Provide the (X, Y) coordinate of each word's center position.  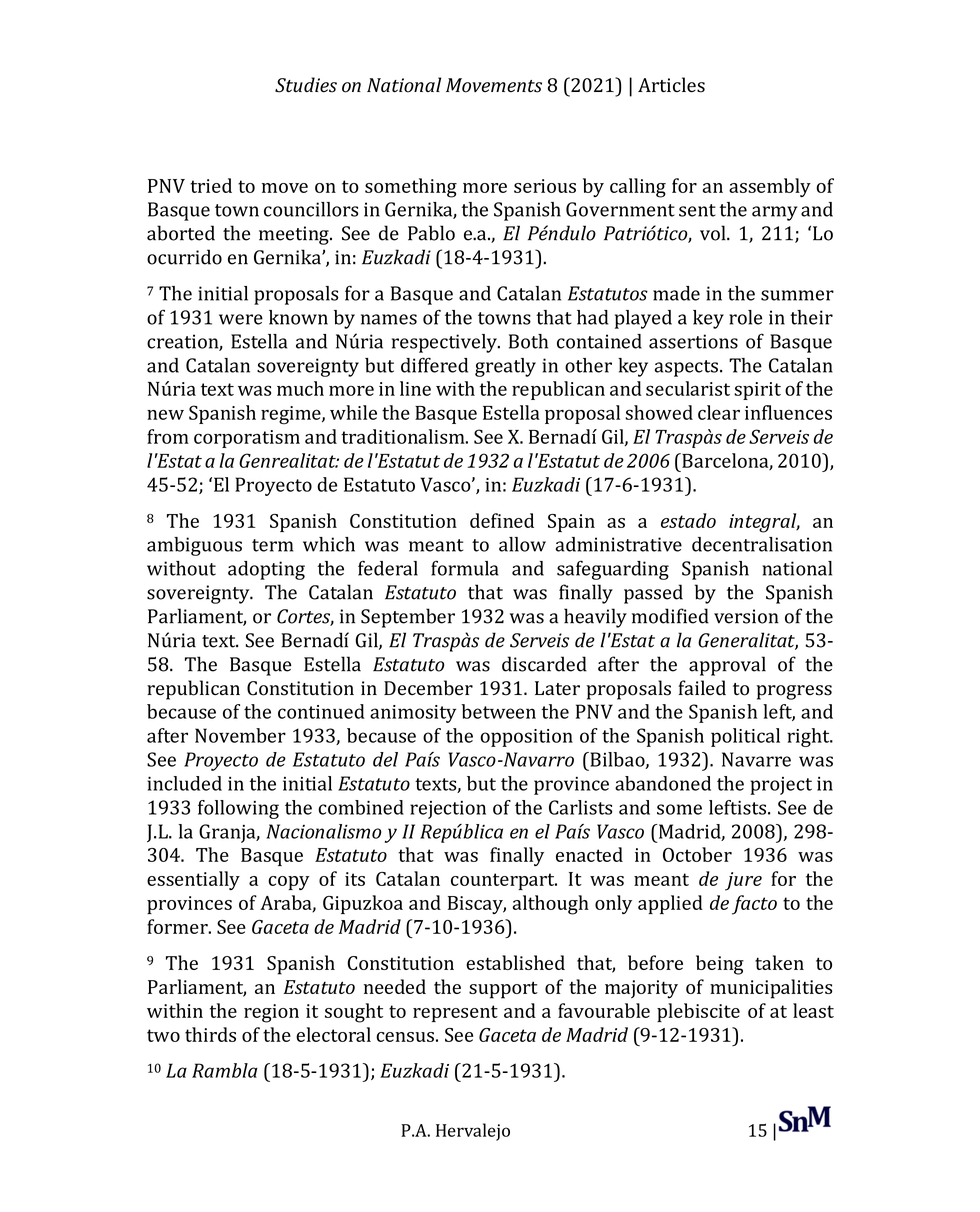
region (271, 1013)
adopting (266, 570)
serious (545, 186)
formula (465, 568)
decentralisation (762, 544)
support (503, 990)
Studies (306, 85)
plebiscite (698, 1012)
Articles (671, 85)
